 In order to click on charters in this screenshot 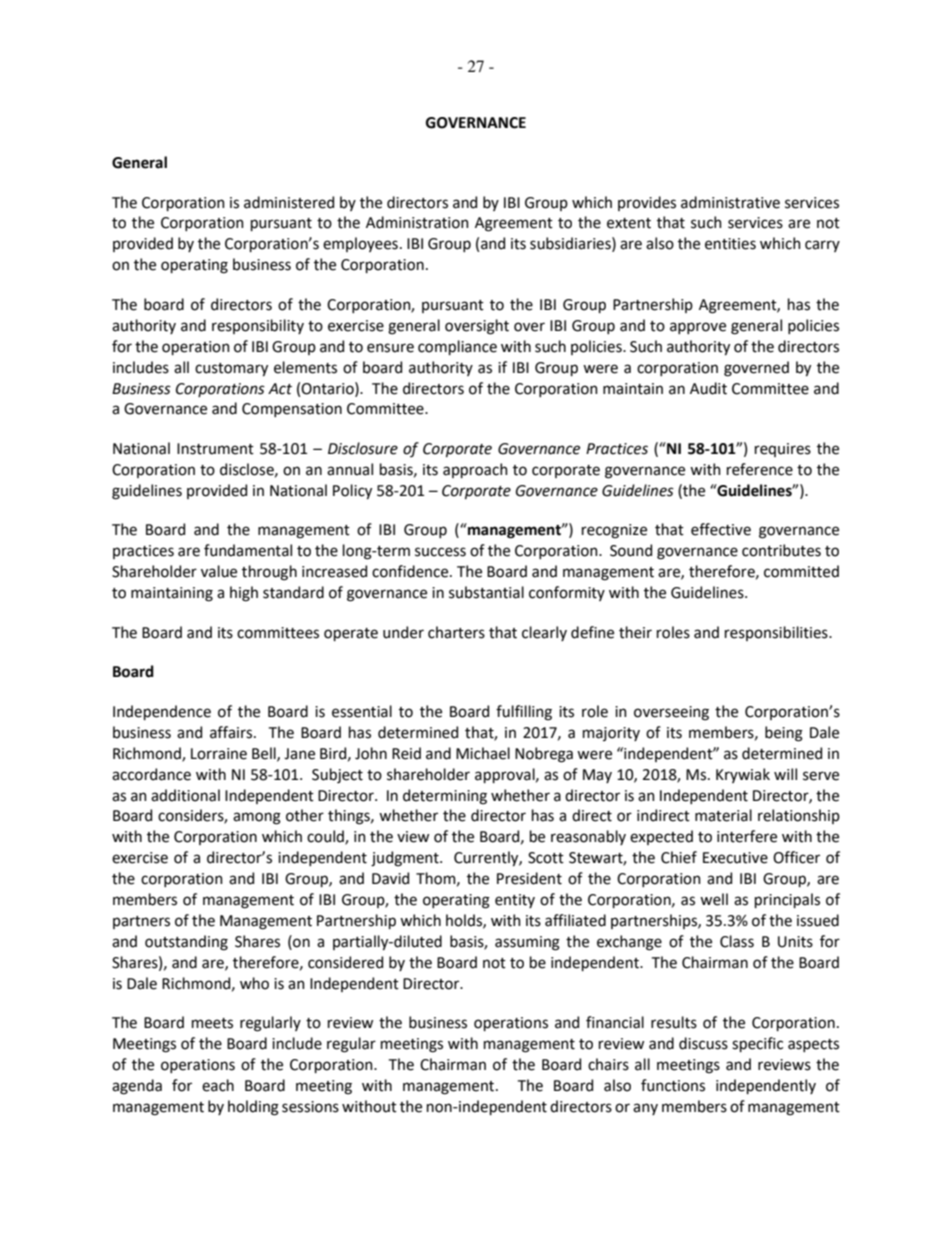, I will do `click(456, 632)`.
